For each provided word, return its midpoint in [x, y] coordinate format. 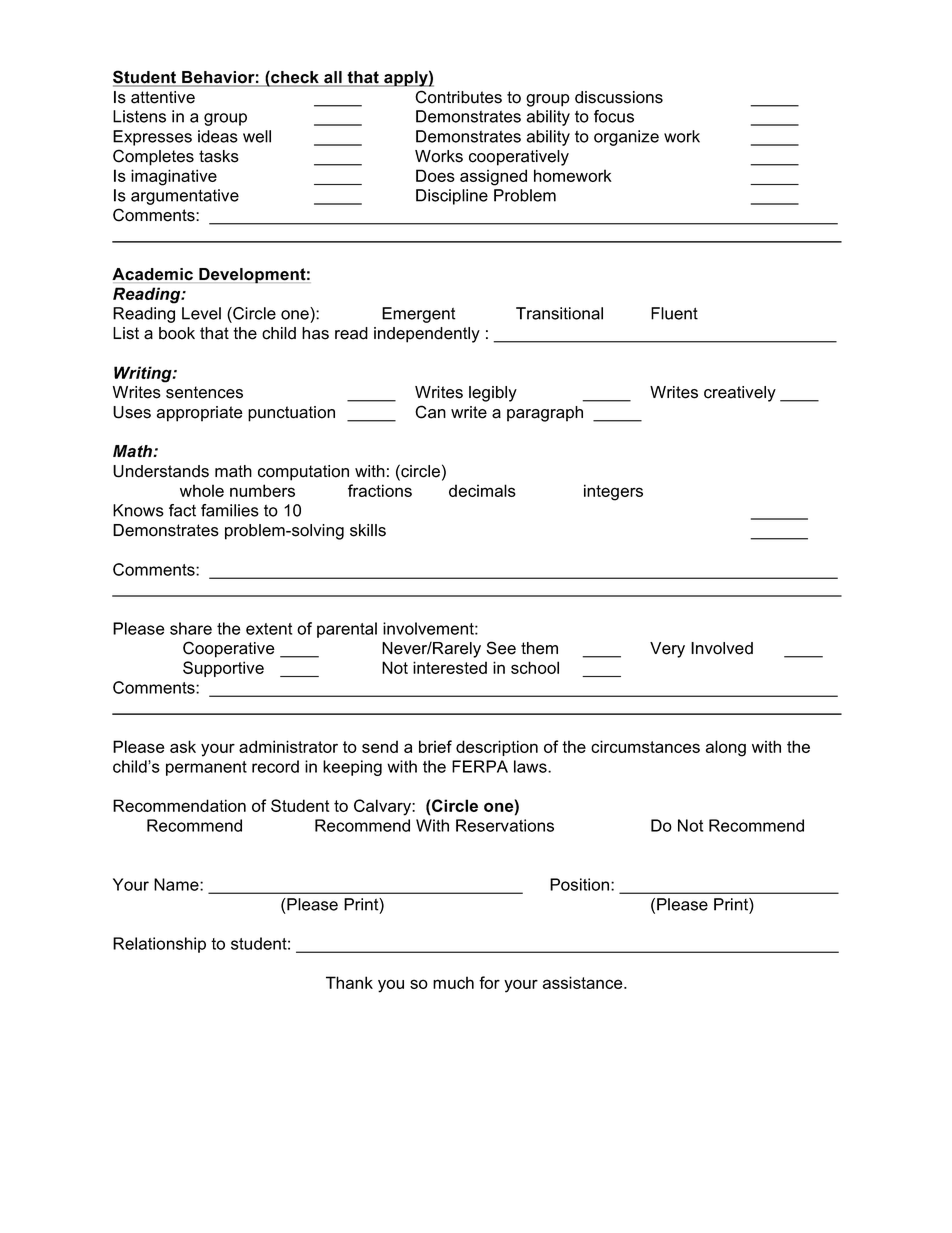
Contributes [458, 97]
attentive [163, 97]
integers [613, 492]
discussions [619, 97]
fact [182, 510]
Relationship [159, 945]
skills [368, 530]
